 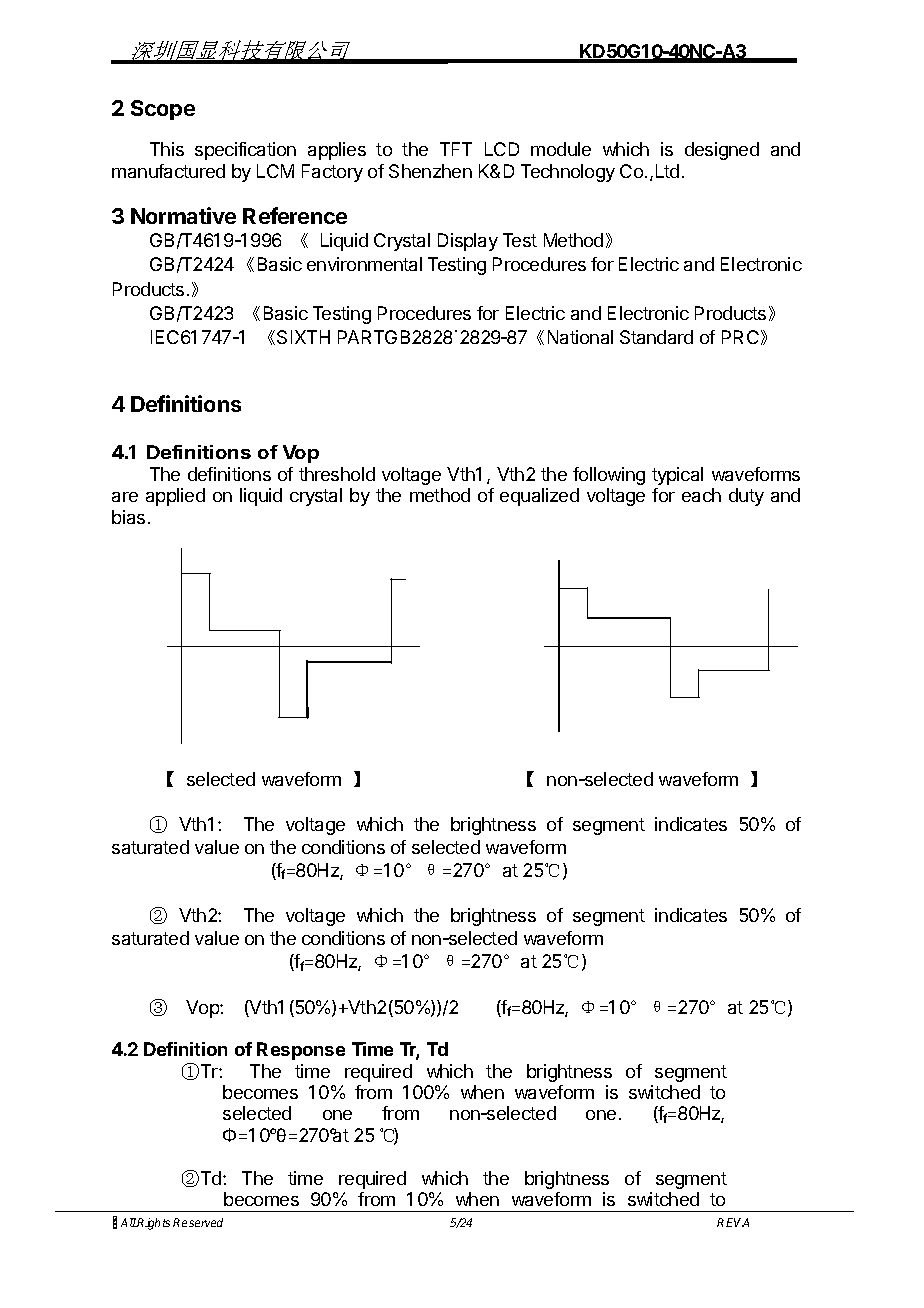 What do you see at coordinates (128, 517) in the screenshot?
I see `bias` at bounding box center [128, 517].
